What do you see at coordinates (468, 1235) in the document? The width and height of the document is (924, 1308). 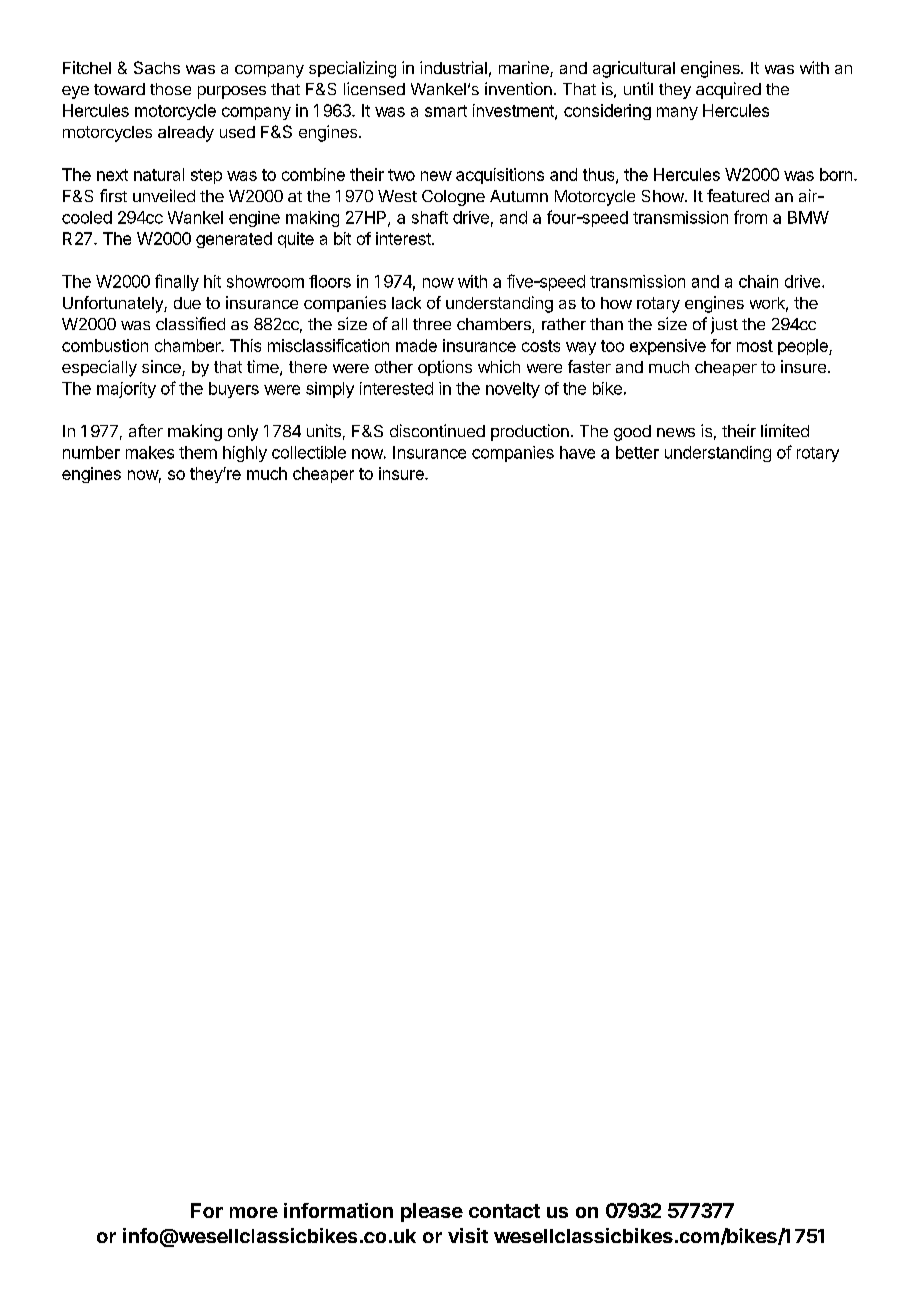 I see `visit` at bounding box center [468, 1235].
